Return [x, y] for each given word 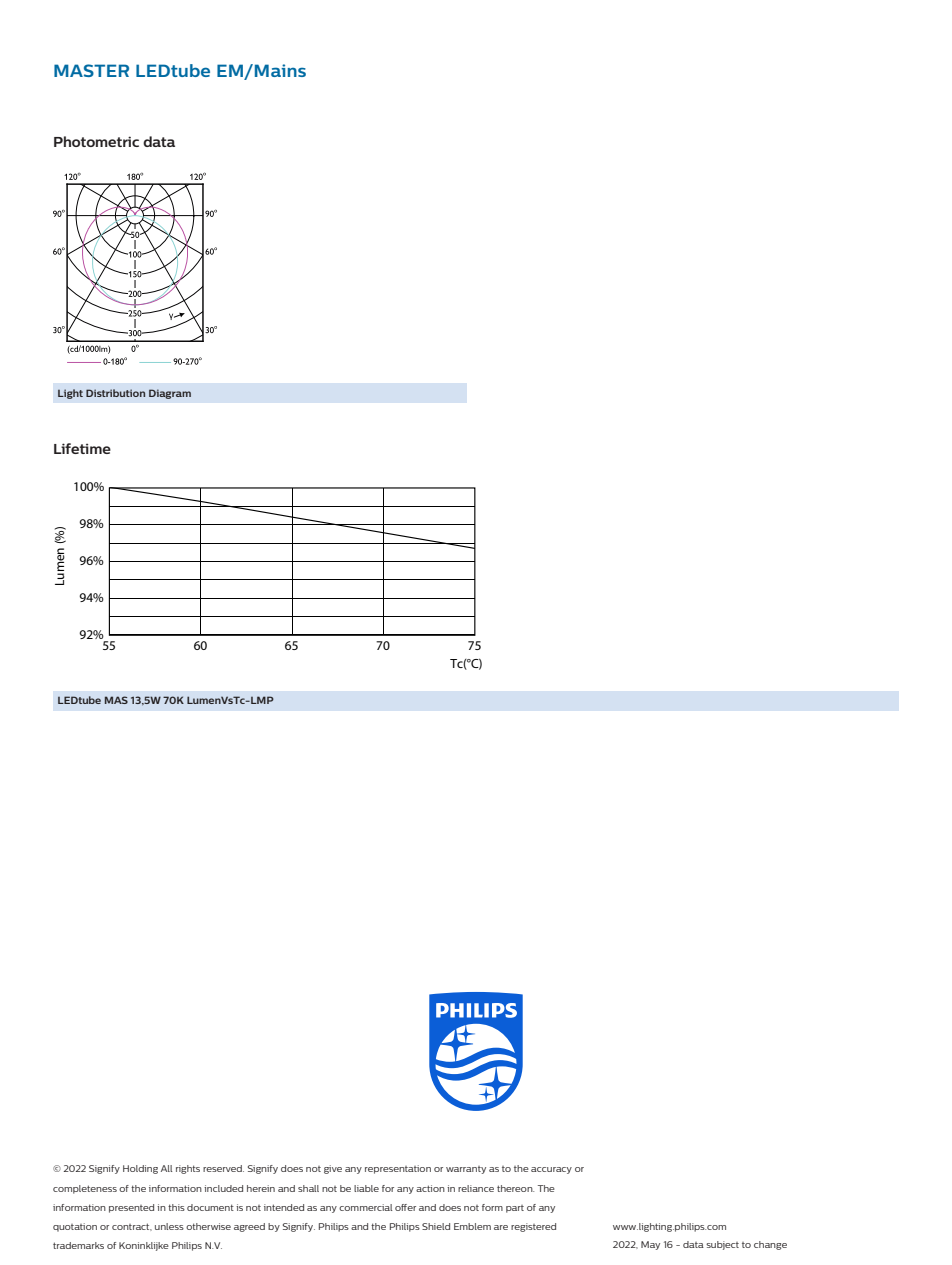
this [176, 1207]
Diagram [170, 394]
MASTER [91, 70]
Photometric [96, 141]
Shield [436, 1226]
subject [722, 1245]
